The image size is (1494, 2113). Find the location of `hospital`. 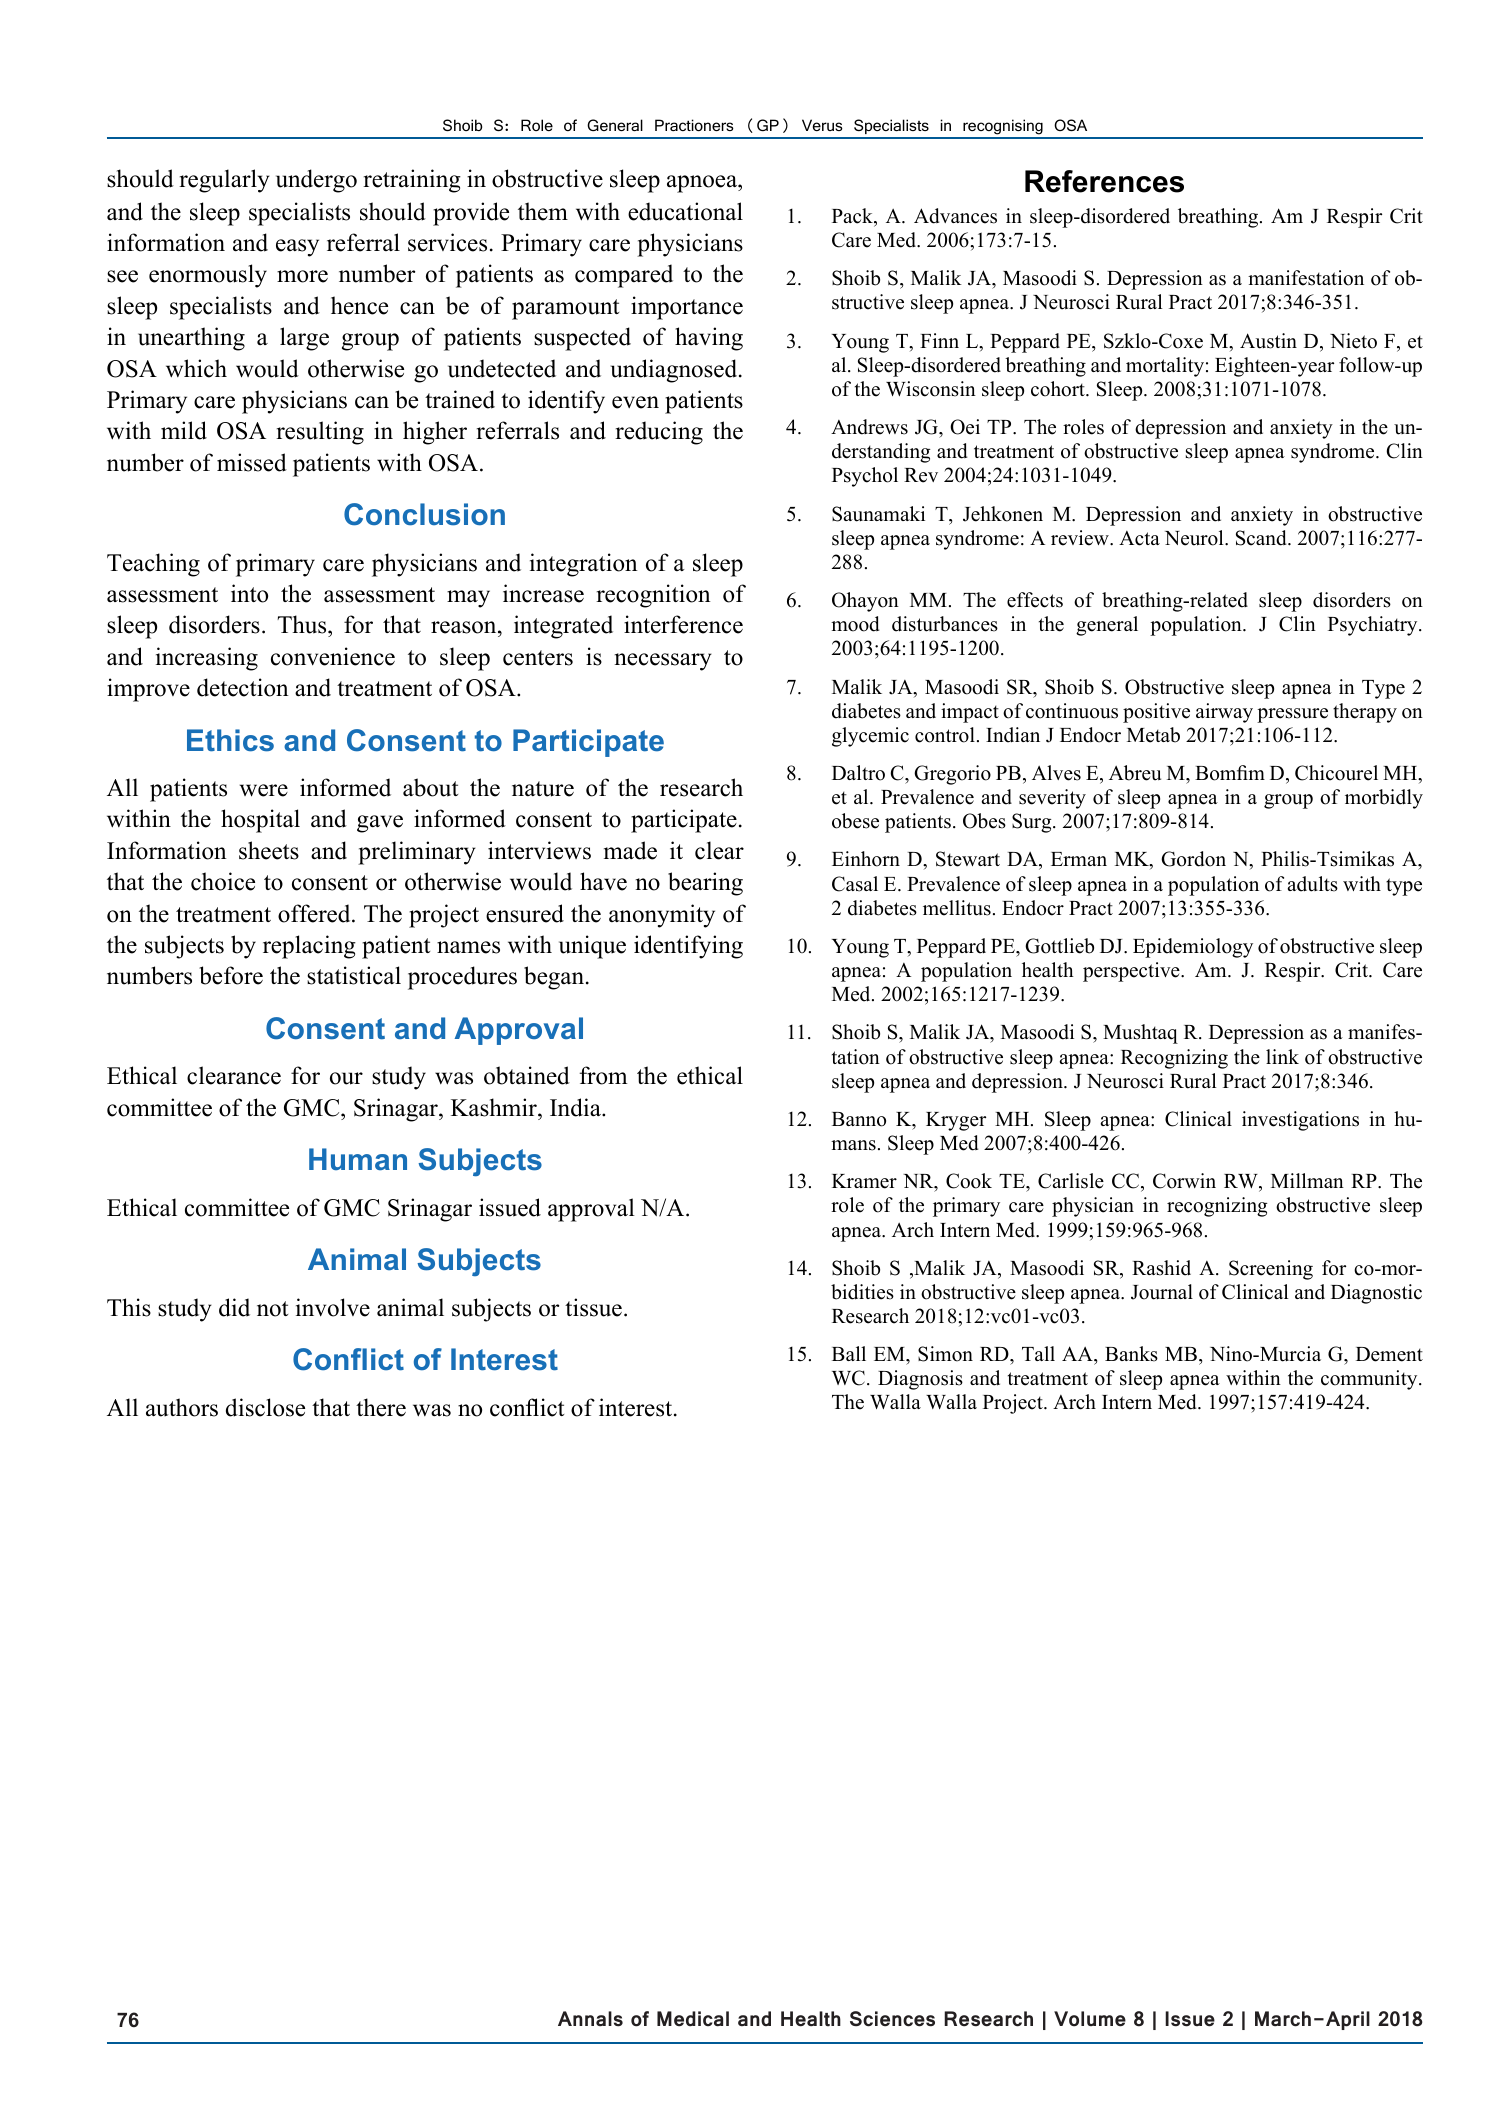

hospital is located at coordinates (260, 821).
